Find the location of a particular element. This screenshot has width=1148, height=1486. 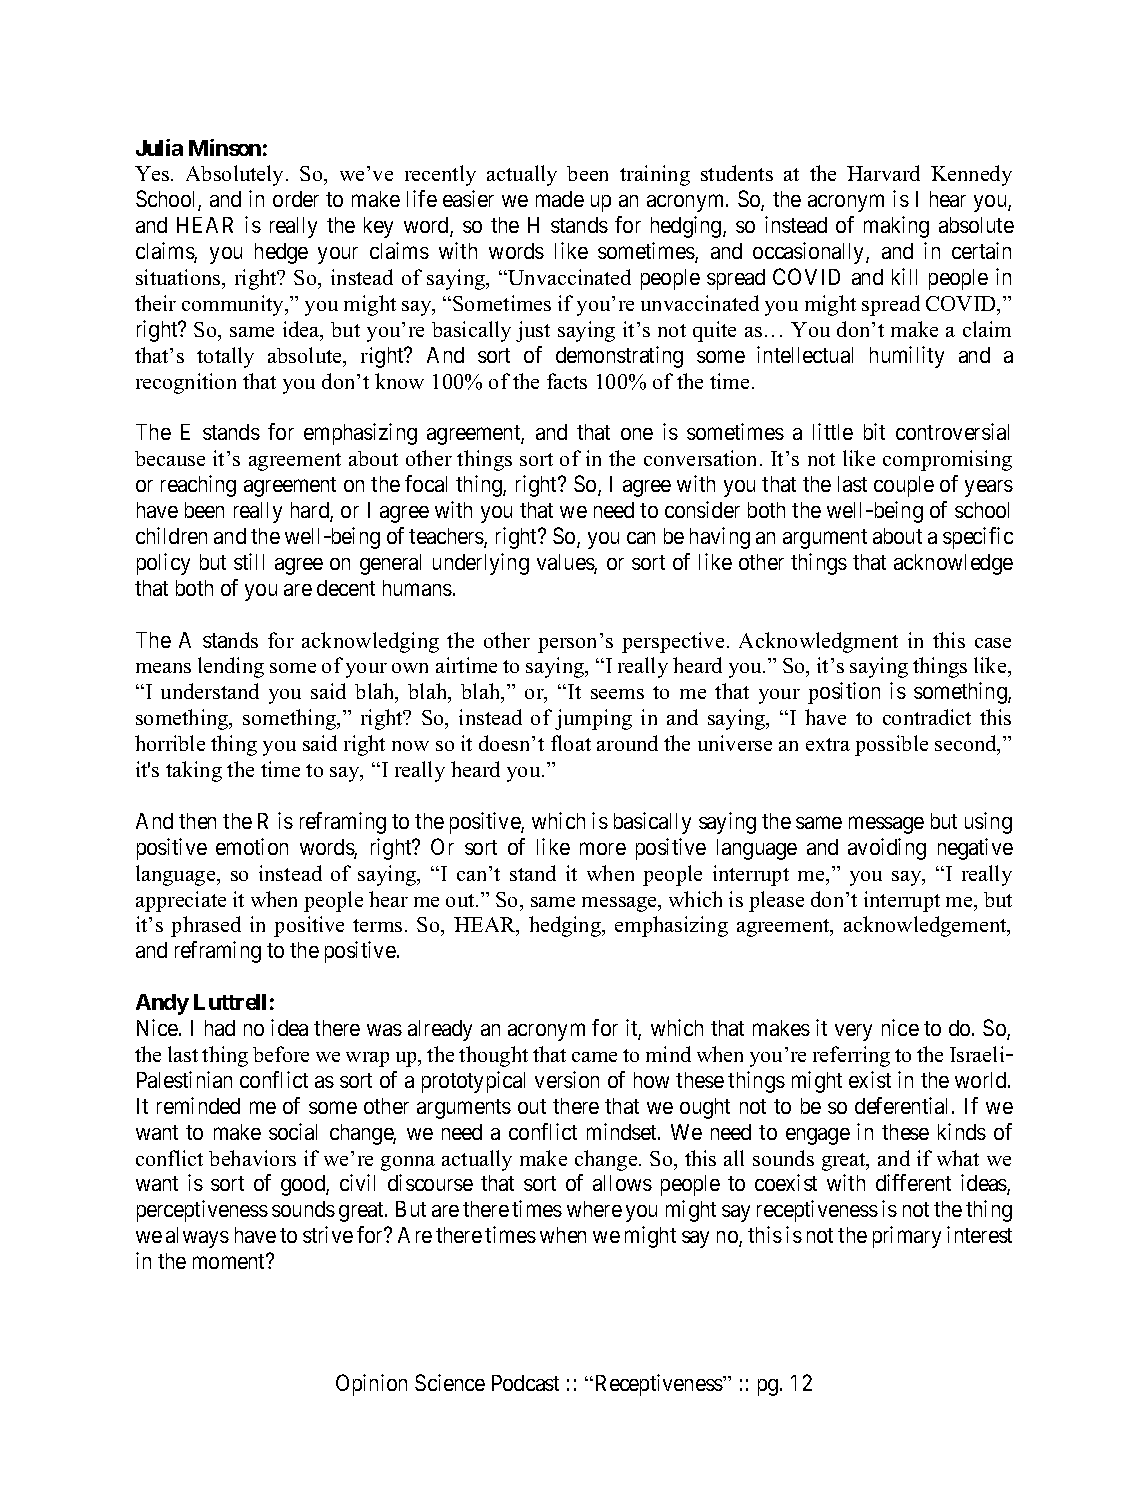

specific is located at coordinates (978, 538).
